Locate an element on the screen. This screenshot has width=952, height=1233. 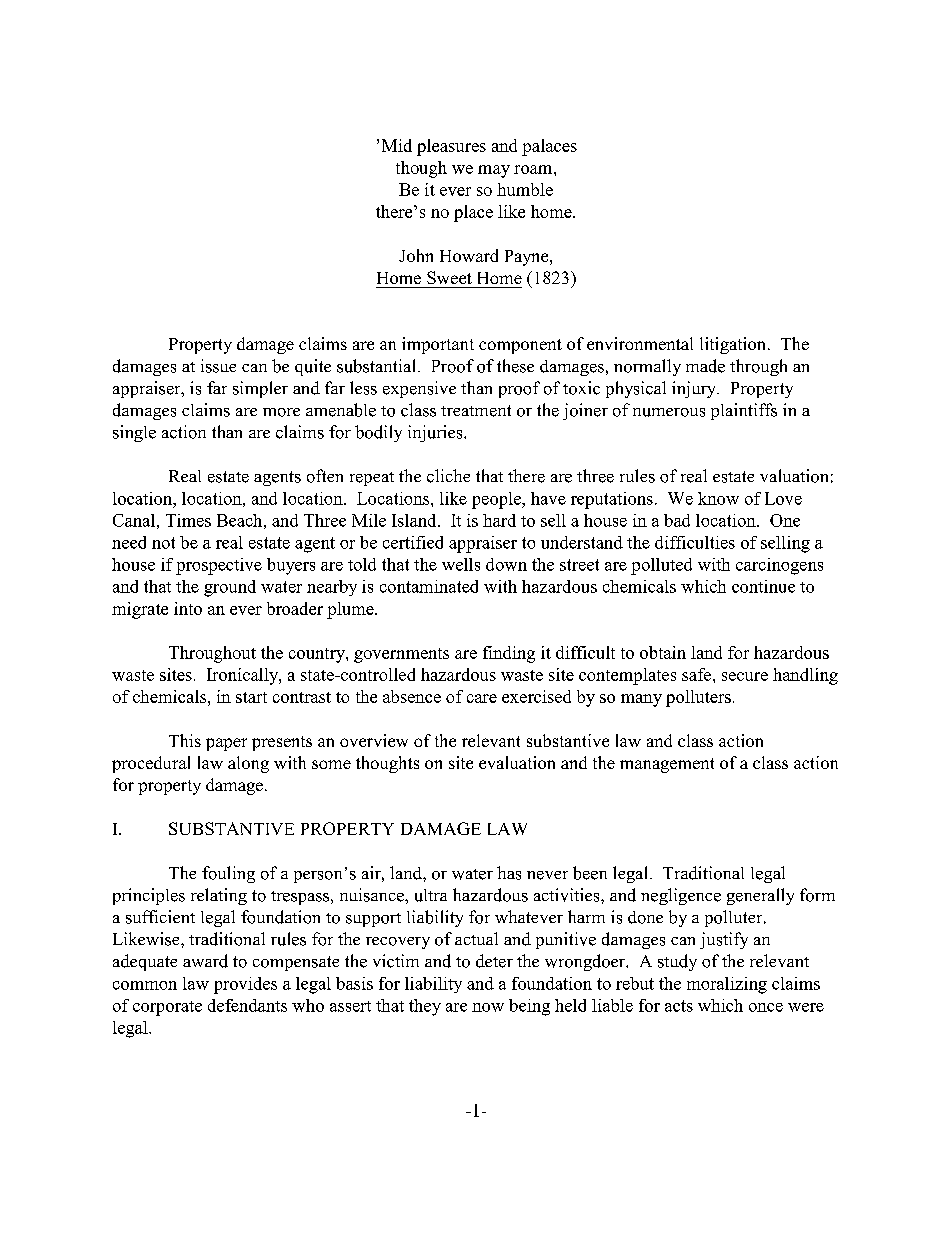
John is located at coordinates (416, 255).
